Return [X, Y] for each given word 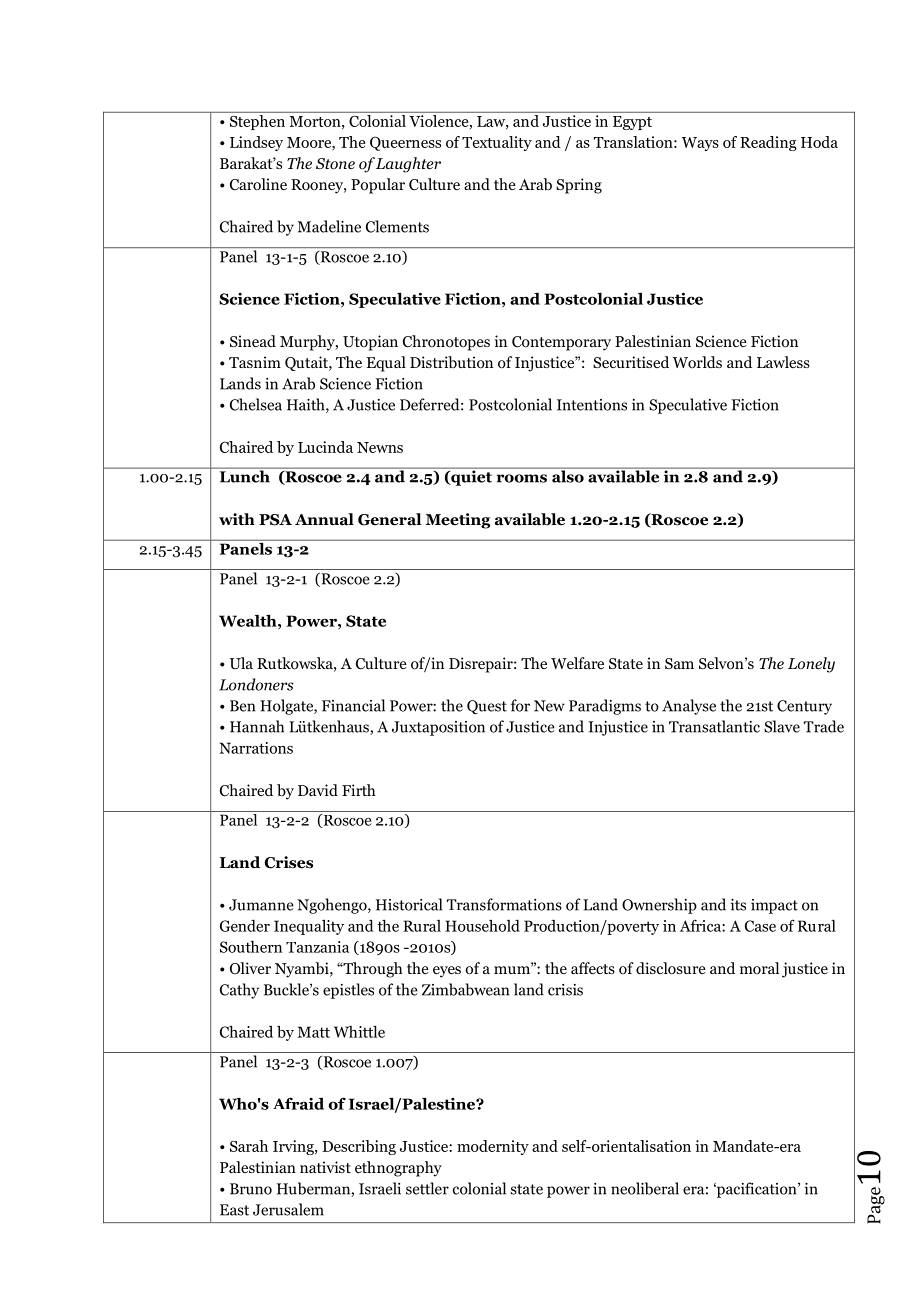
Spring [579, 186]
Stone [335, 164]
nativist [325, 1167]
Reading [768, 143]
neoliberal [645, 1188]
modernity [493, 1147]
